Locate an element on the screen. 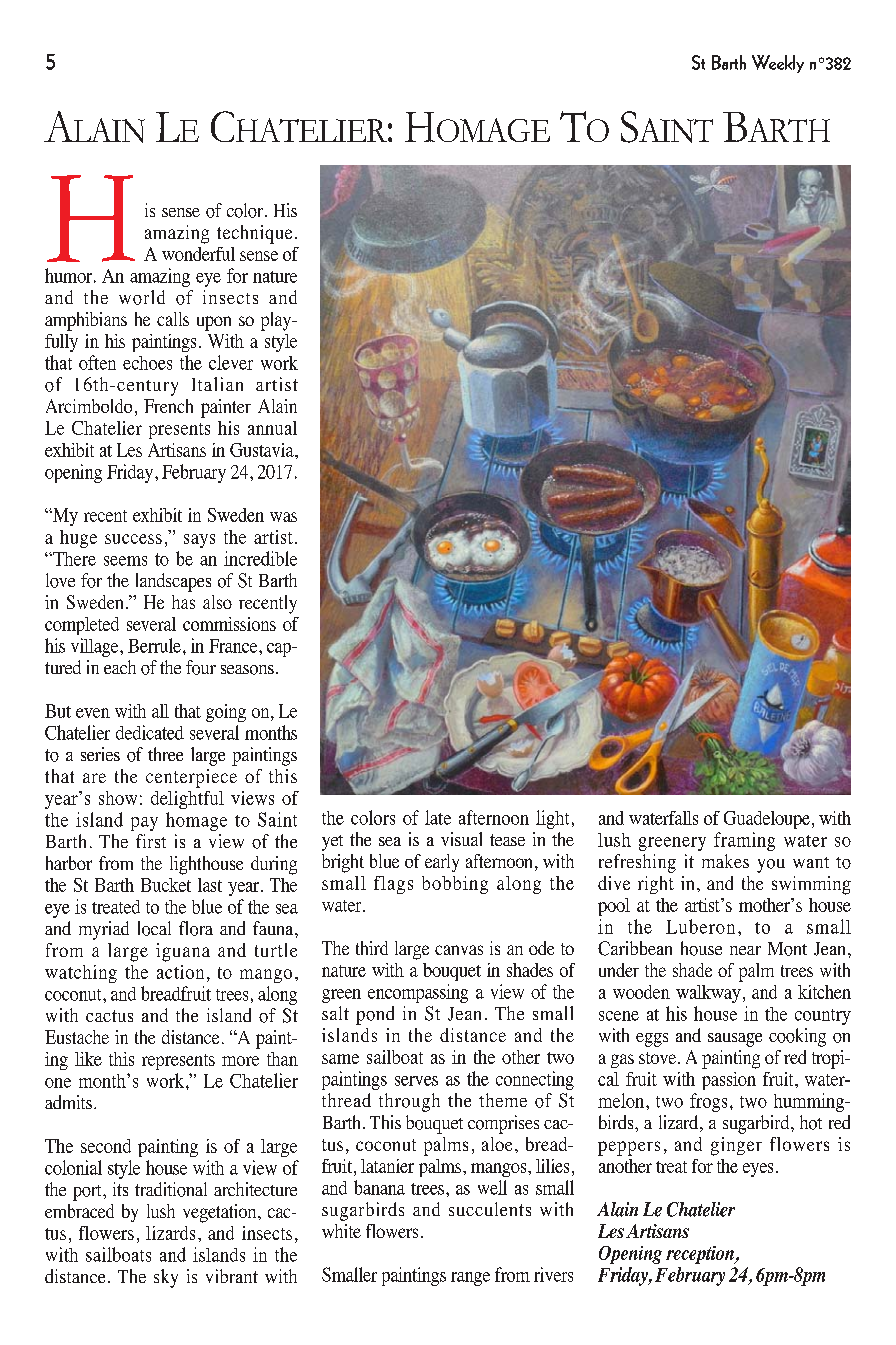  local is located at coordinates (154, 928).
